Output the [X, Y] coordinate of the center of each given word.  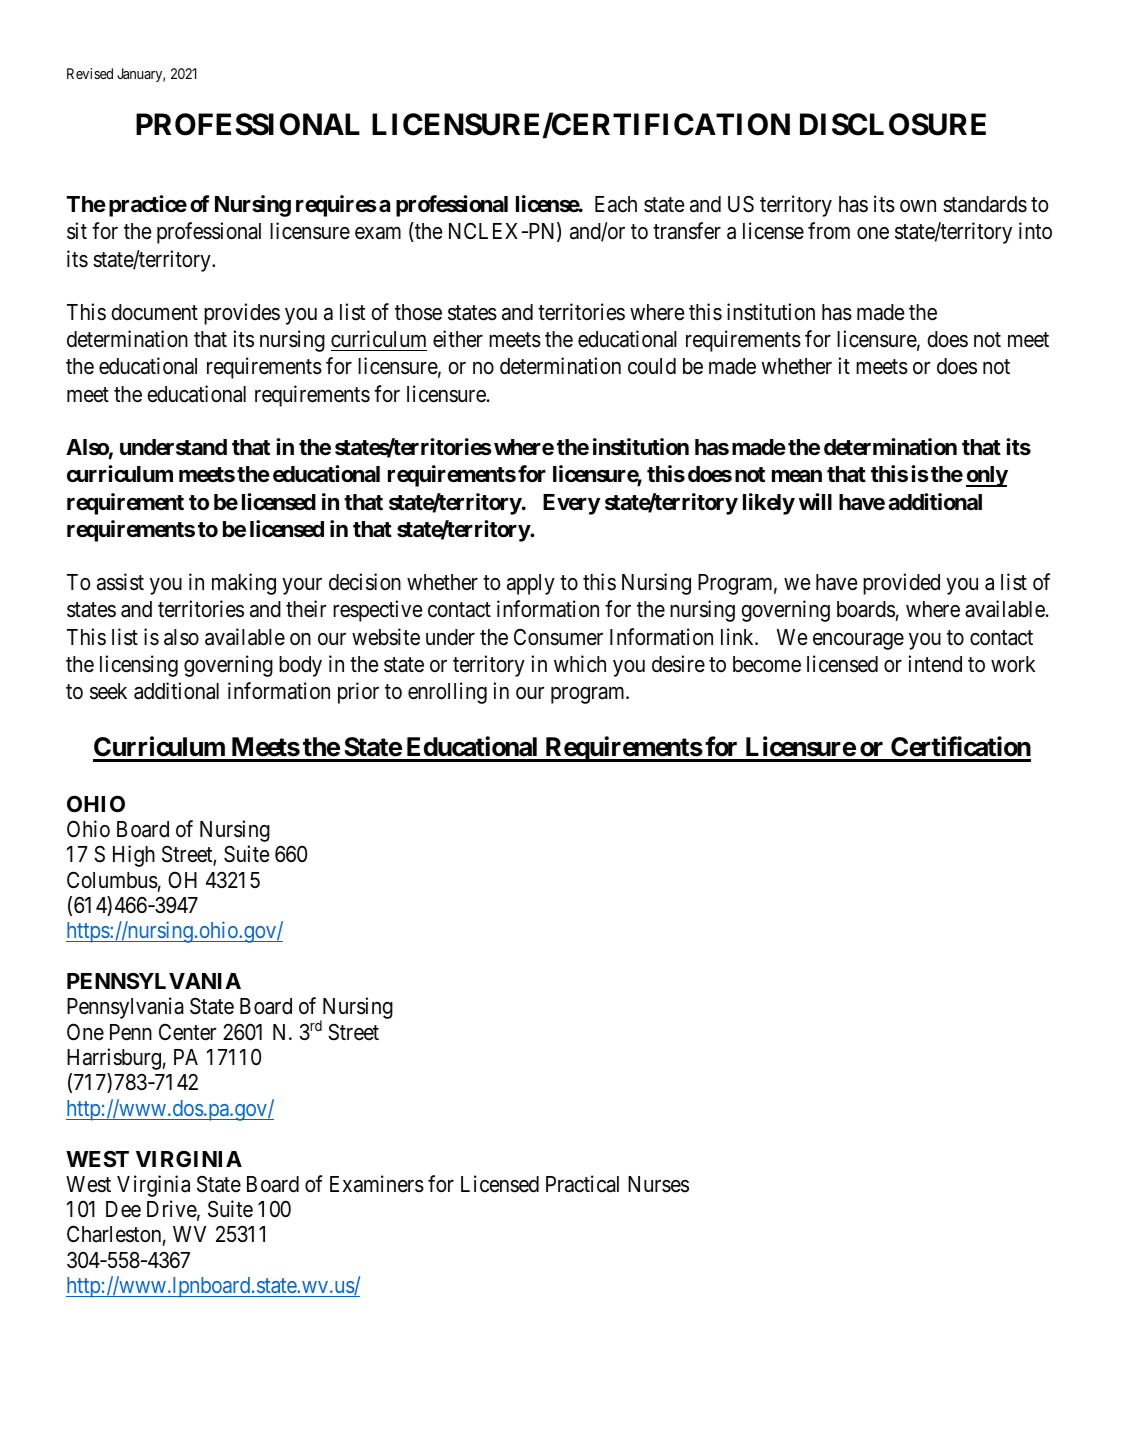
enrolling [447, 693]
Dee [123, 1209]
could [652, 366]
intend [935, 664]
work [1013, 664]
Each [616, 204]
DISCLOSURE [893, 124]
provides [242, 314]
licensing [139, 666]
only [987, 476]
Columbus [112, 880]
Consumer [558, 637]
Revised [90, 73]
